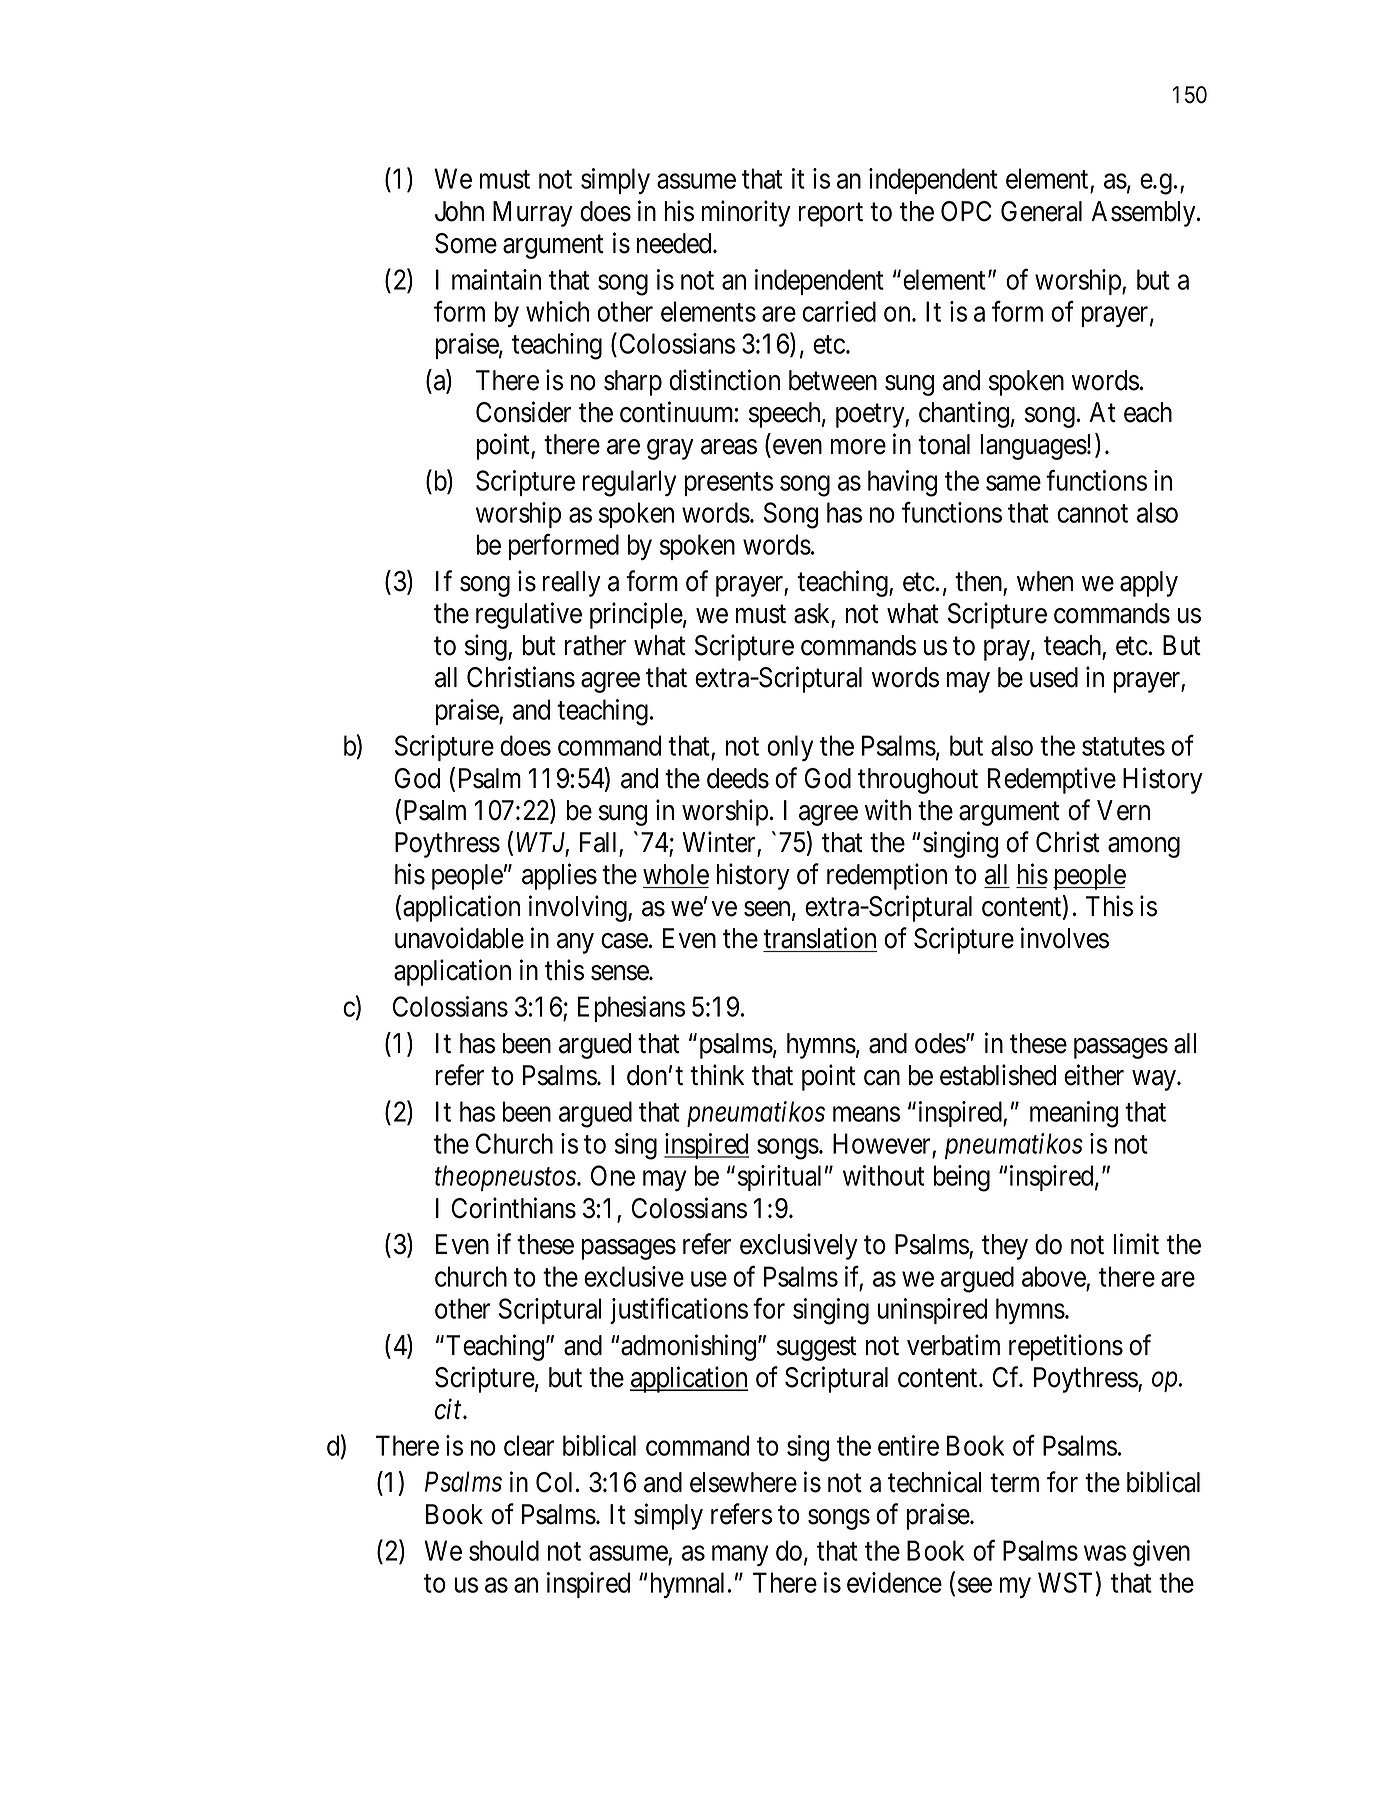  Describe the element at coordinates (740, 1556) in the screenshot. I see `many` at that location.
